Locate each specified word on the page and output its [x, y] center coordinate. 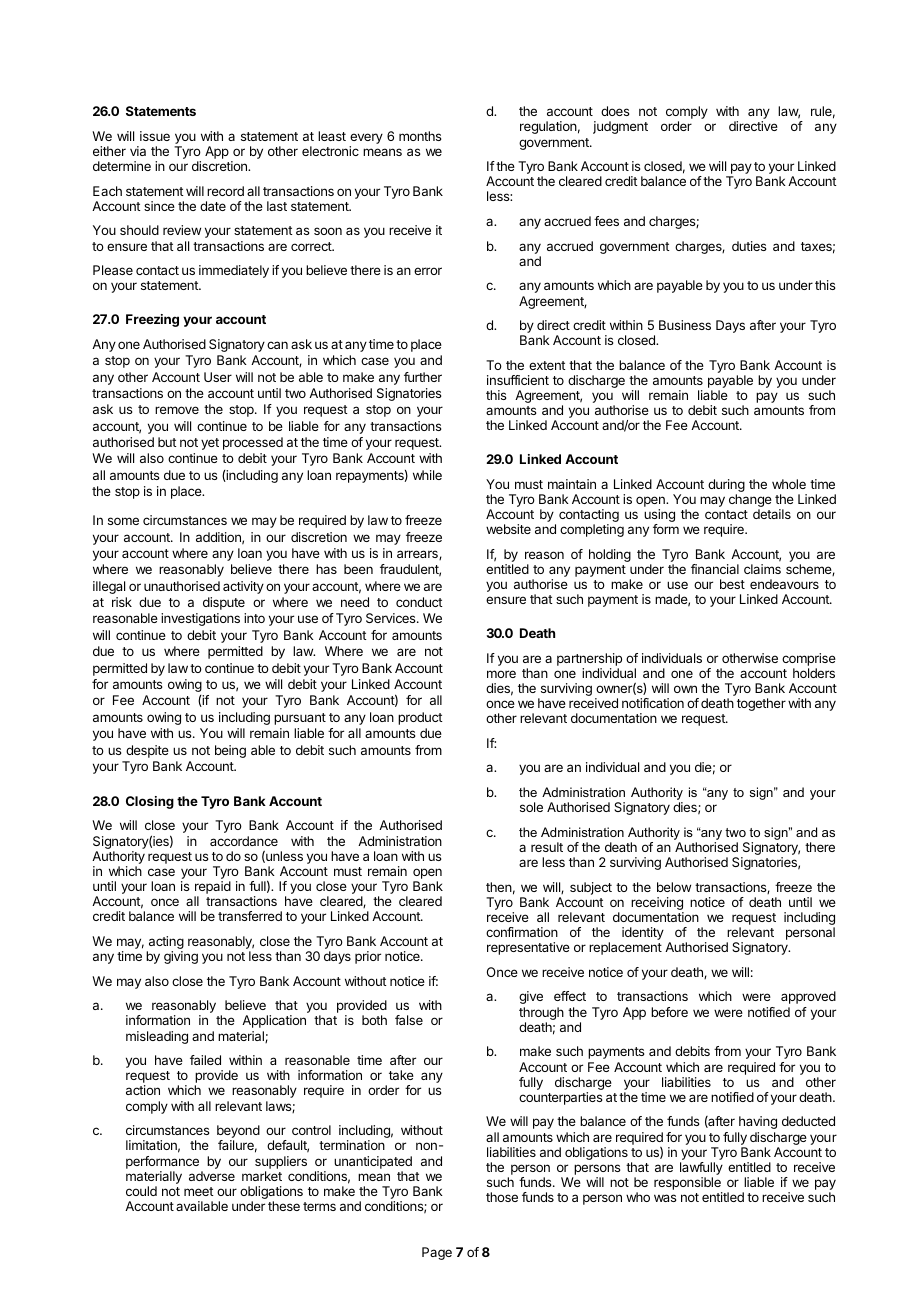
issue [155, 136]
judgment [620, 127]
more [501, 674]
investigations [200, 619]
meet [199, 1191]
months [420, 136]
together [761, 704]
